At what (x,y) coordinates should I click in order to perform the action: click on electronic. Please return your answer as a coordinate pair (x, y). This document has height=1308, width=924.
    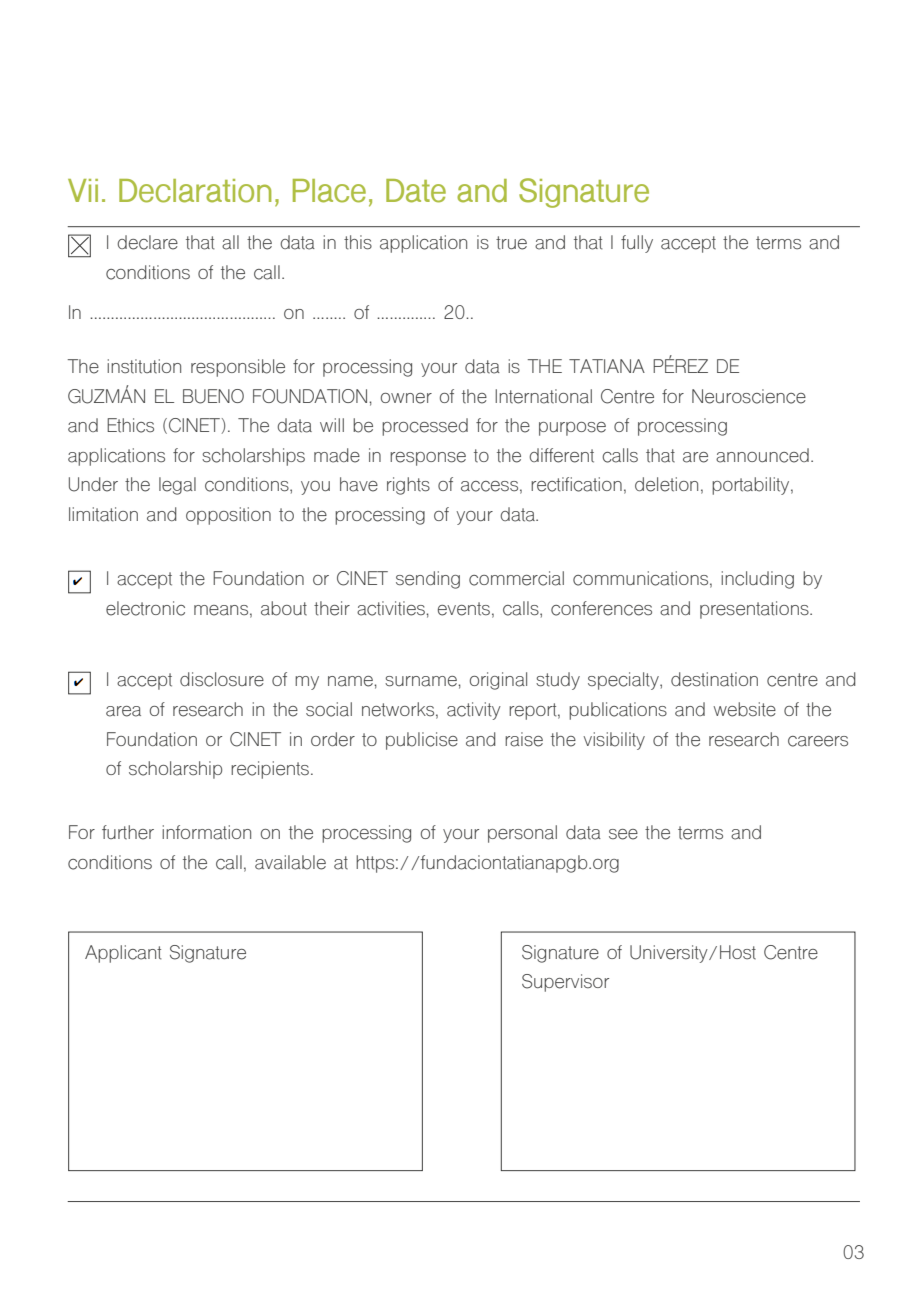
    Looking at the image, I should click on (145, 608).
